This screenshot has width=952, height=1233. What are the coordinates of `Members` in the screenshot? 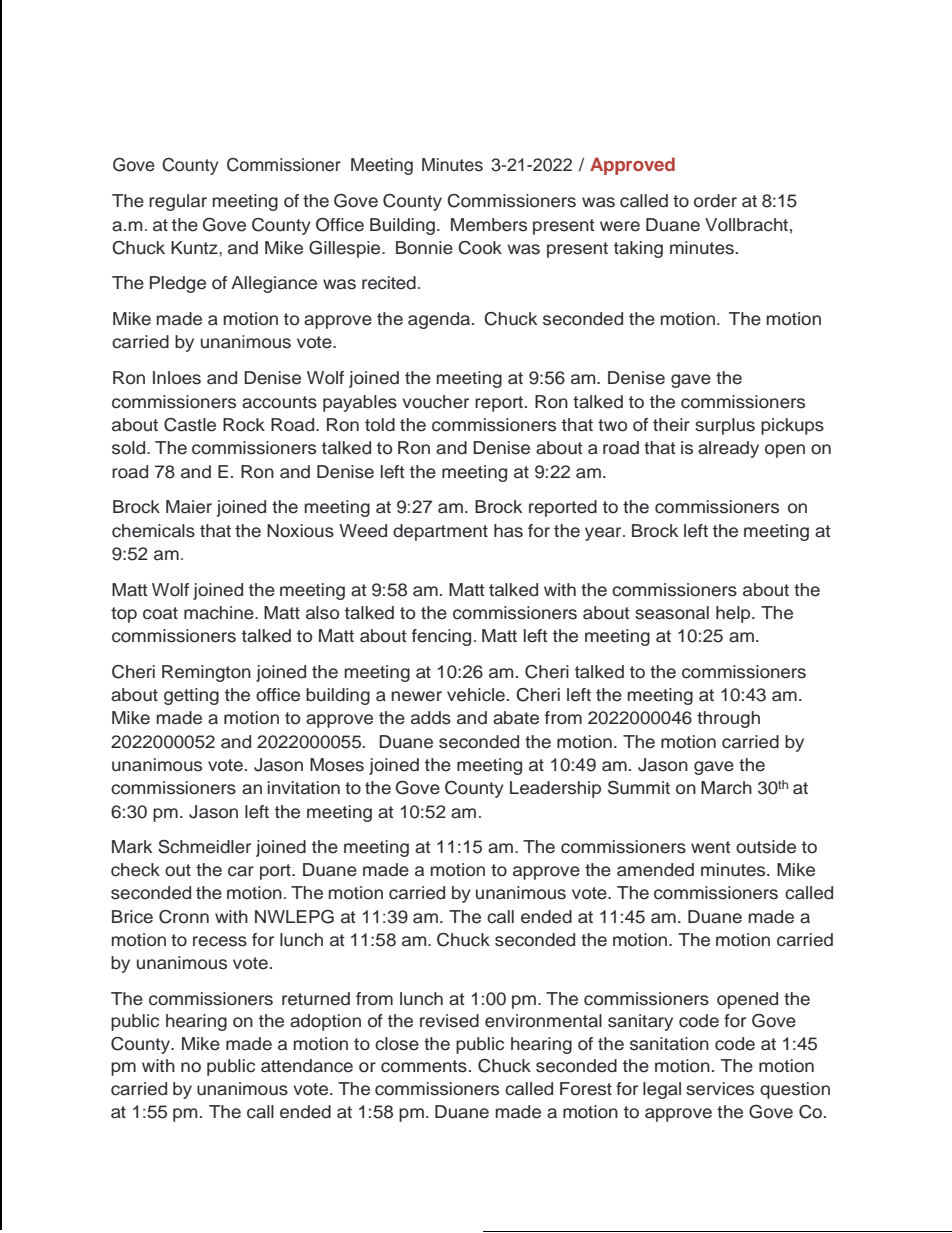 It's located at (489, 225).
